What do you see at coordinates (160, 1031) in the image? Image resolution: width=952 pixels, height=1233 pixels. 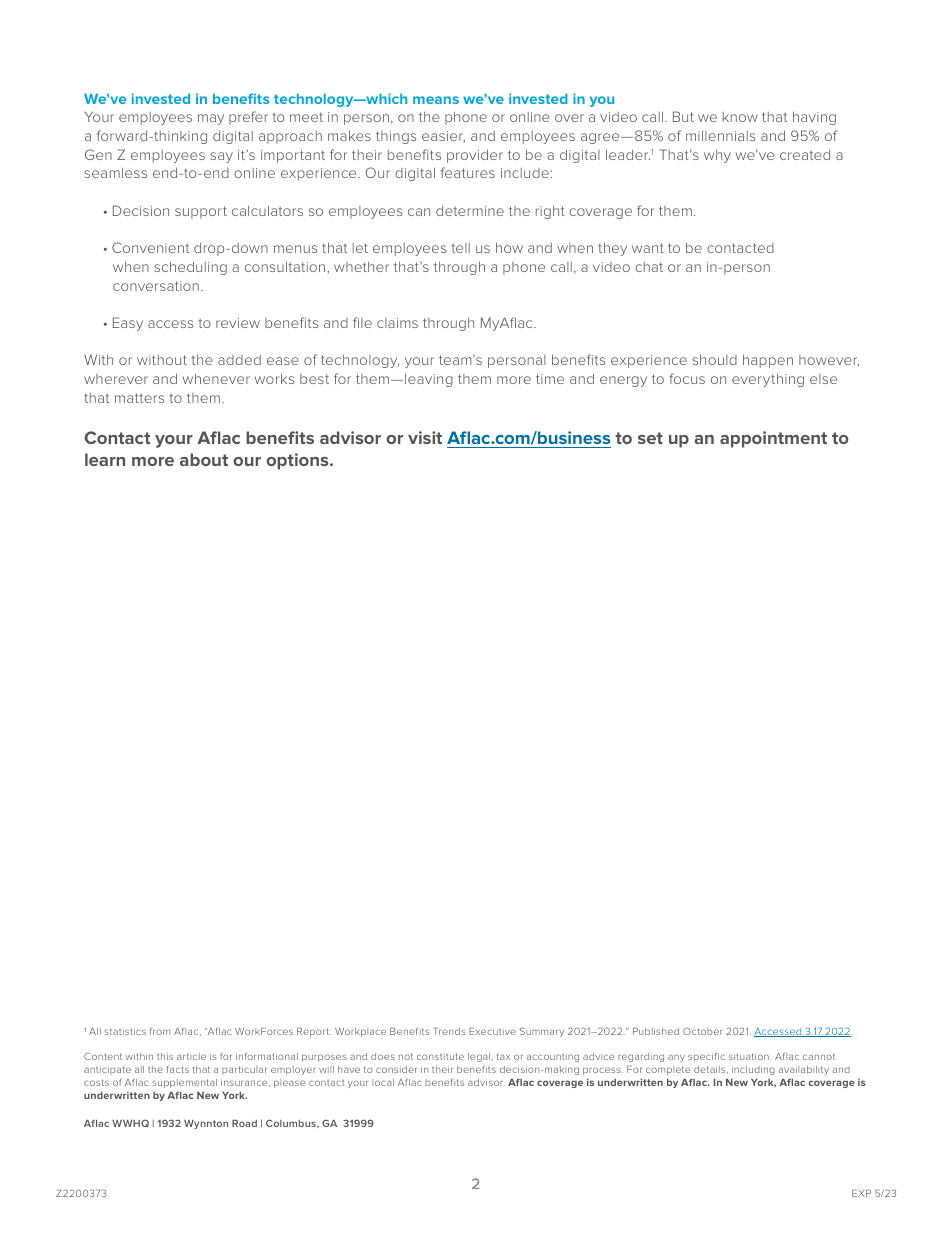 I see `from` at bounding box center [160, 1031].
